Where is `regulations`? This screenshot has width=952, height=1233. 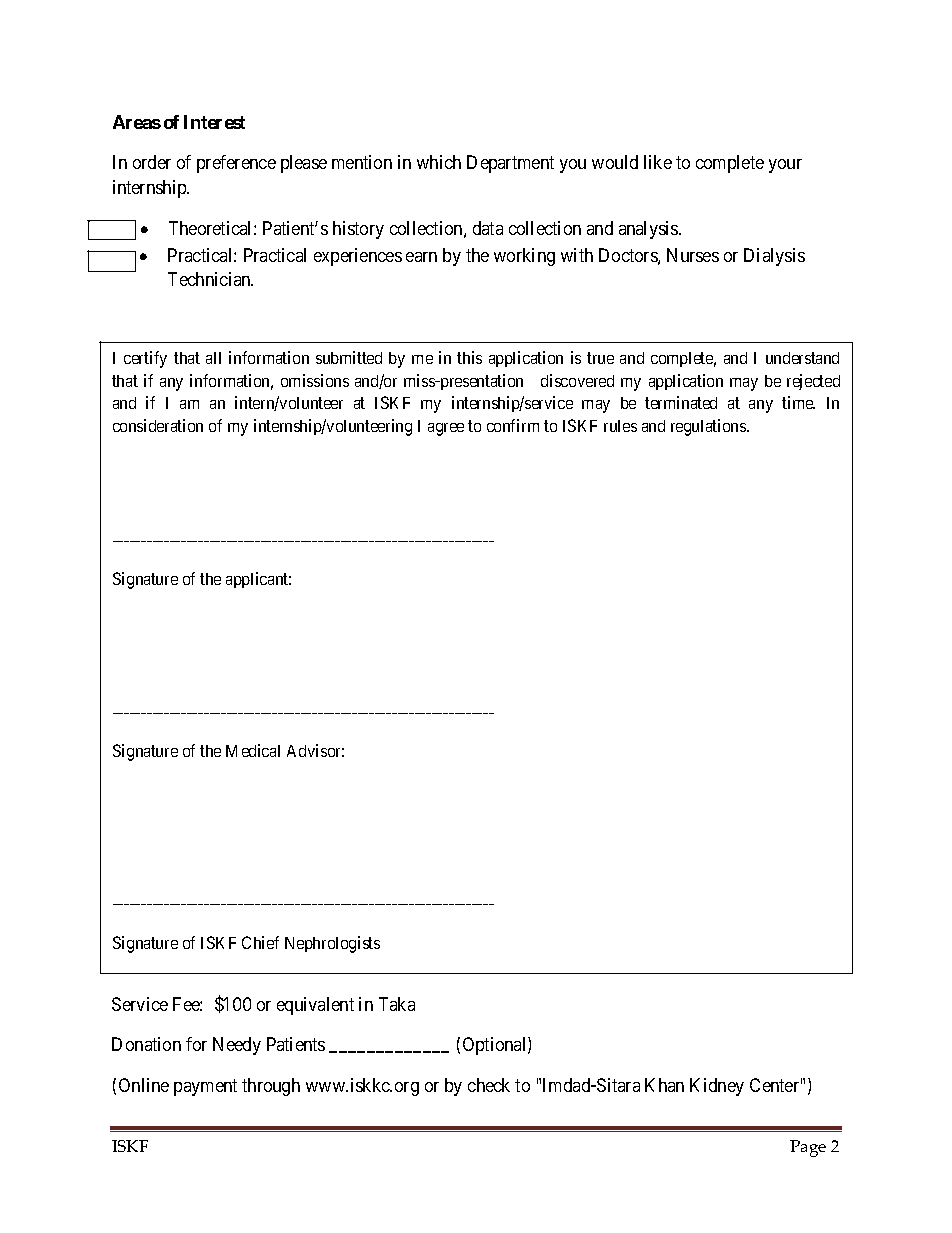 regulations is located at coordinates (709, 427).
